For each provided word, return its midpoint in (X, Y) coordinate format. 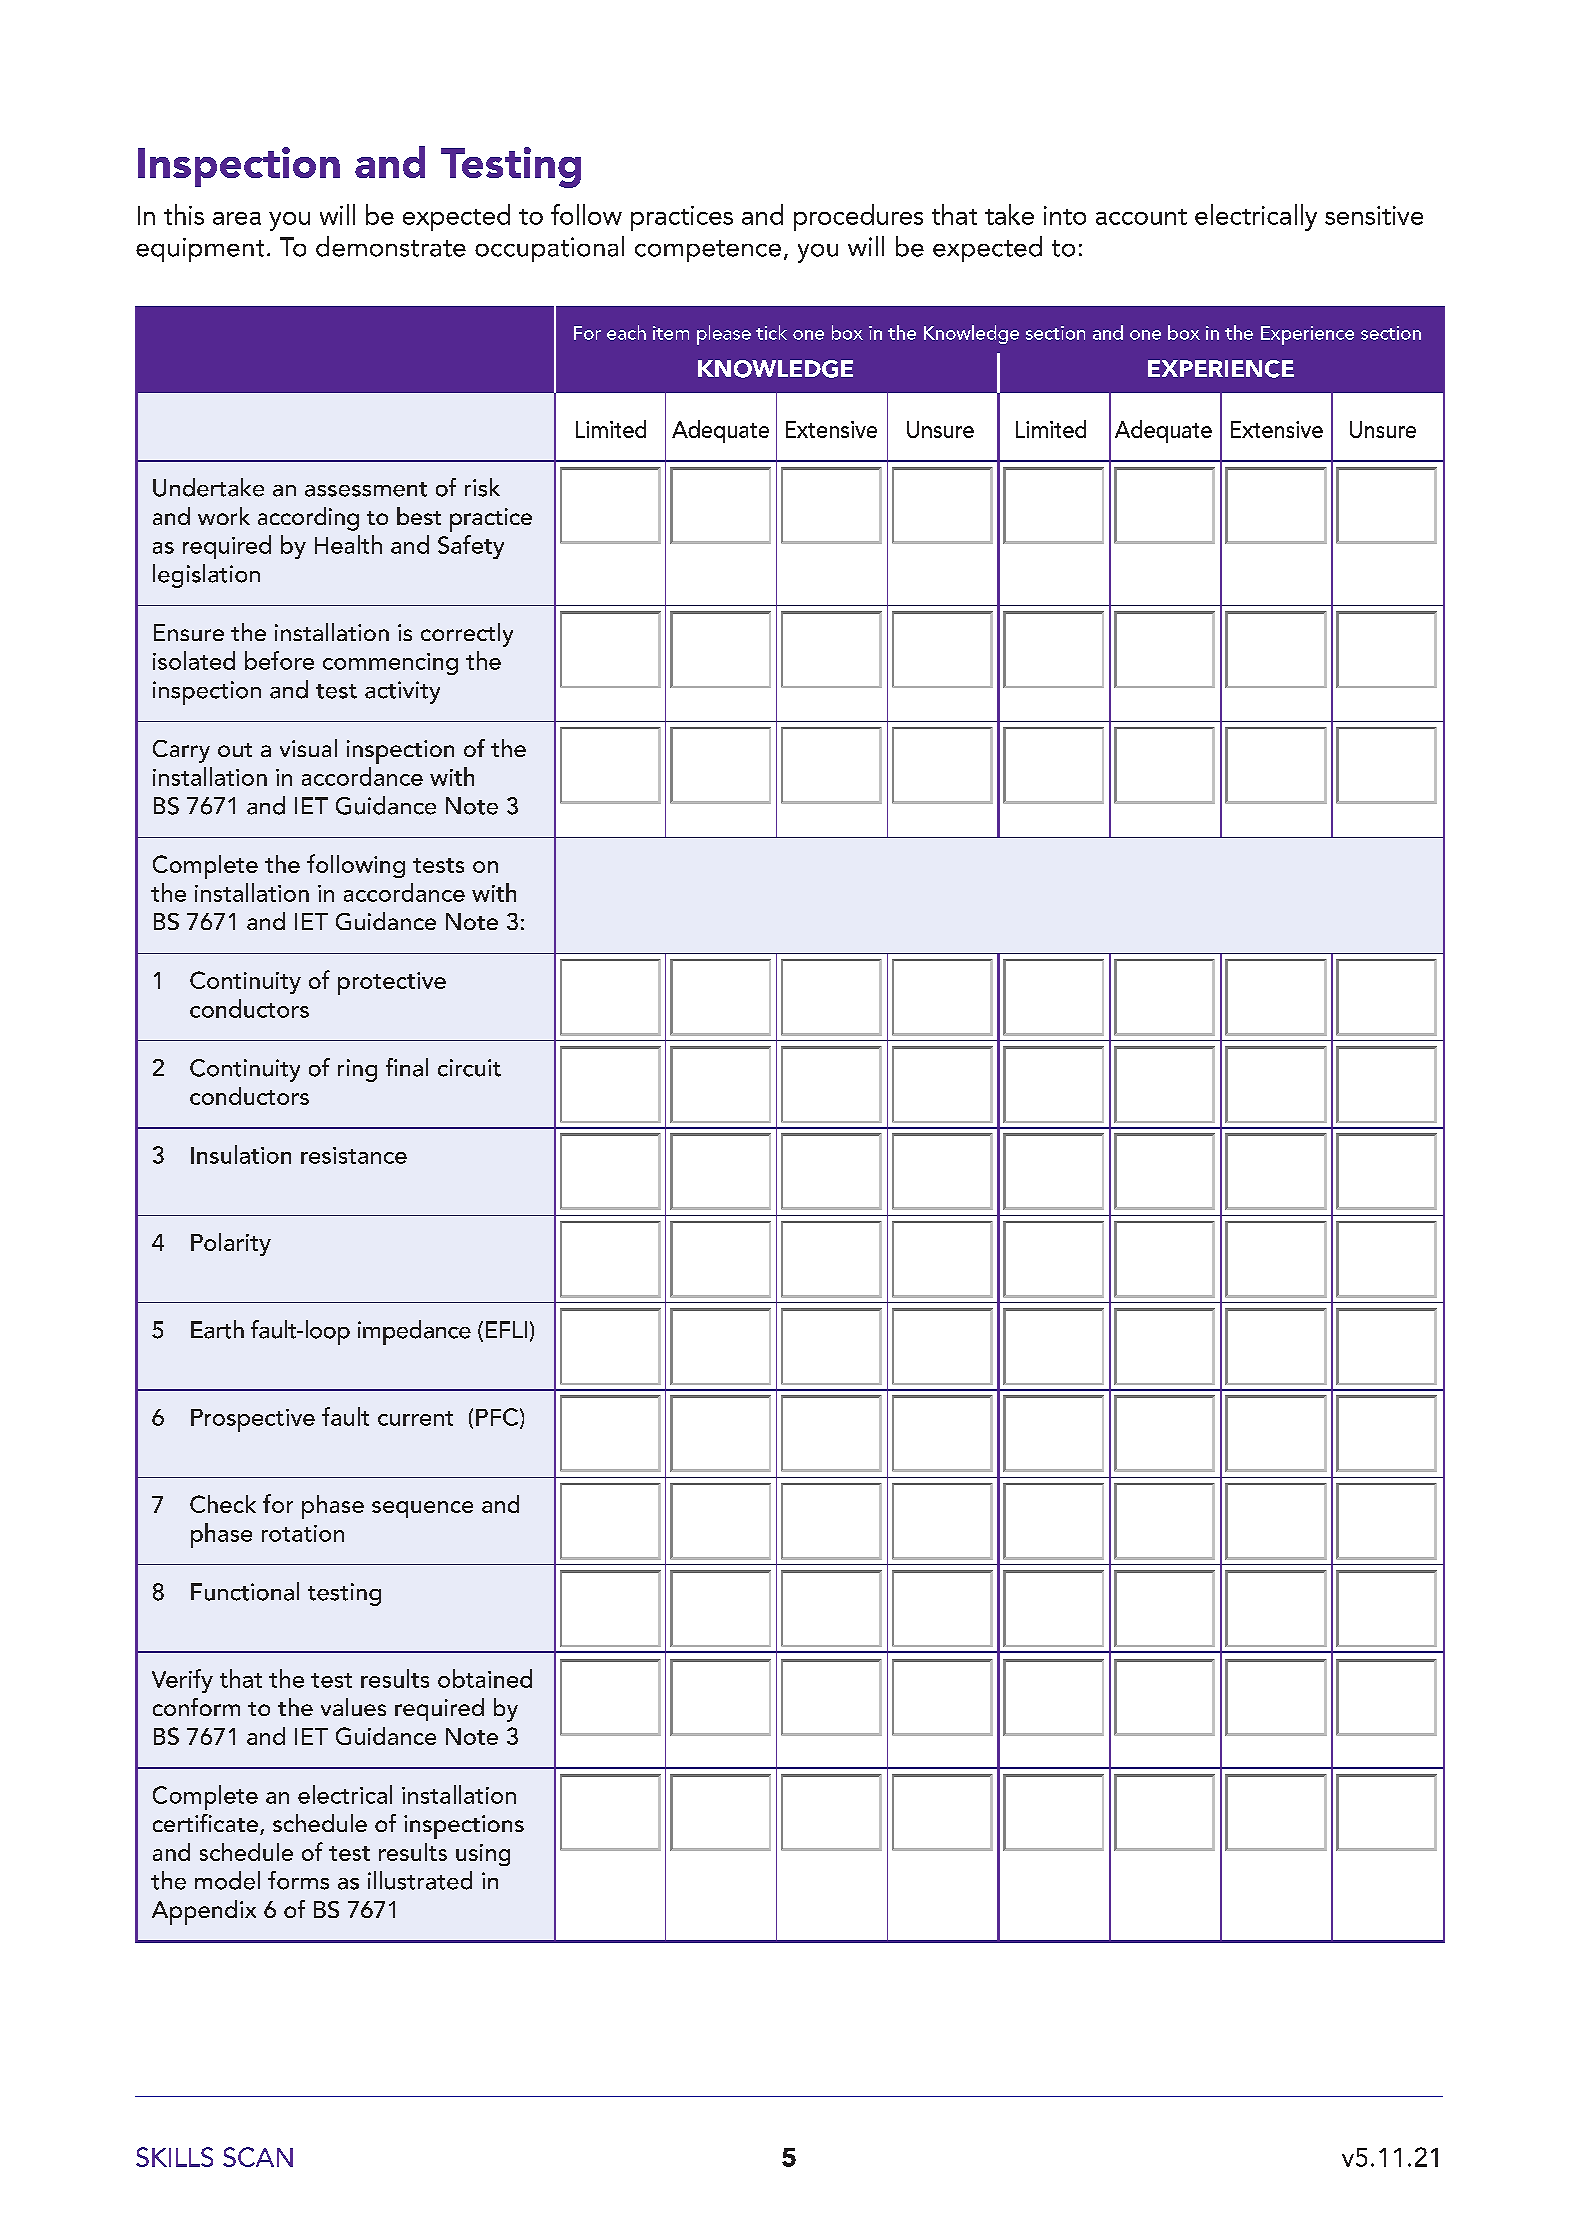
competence (708, 251)
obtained (485, 1678)
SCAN (258, 2157)
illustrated (420, 1880)
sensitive (1374, 215)
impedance (414, 1332)
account (1141, 217)
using (483, 1855)
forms (298, 1880)
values (353, 1707)
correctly (467, 635)
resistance (354, 1155)
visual (308, 748)
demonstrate (391, 246)
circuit (469, 1068)
